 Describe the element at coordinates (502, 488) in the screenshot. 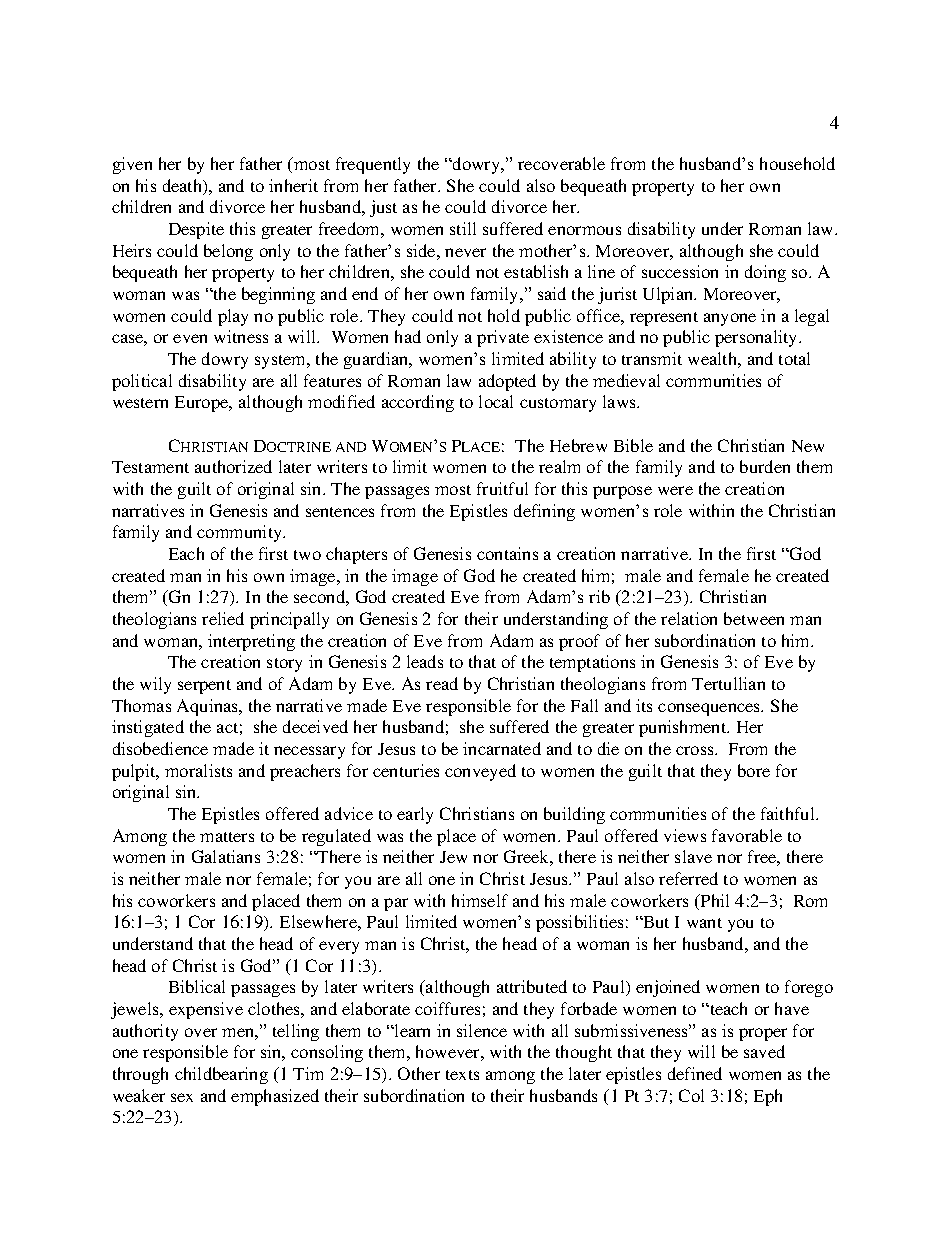

I see `fruitful` at that location.
